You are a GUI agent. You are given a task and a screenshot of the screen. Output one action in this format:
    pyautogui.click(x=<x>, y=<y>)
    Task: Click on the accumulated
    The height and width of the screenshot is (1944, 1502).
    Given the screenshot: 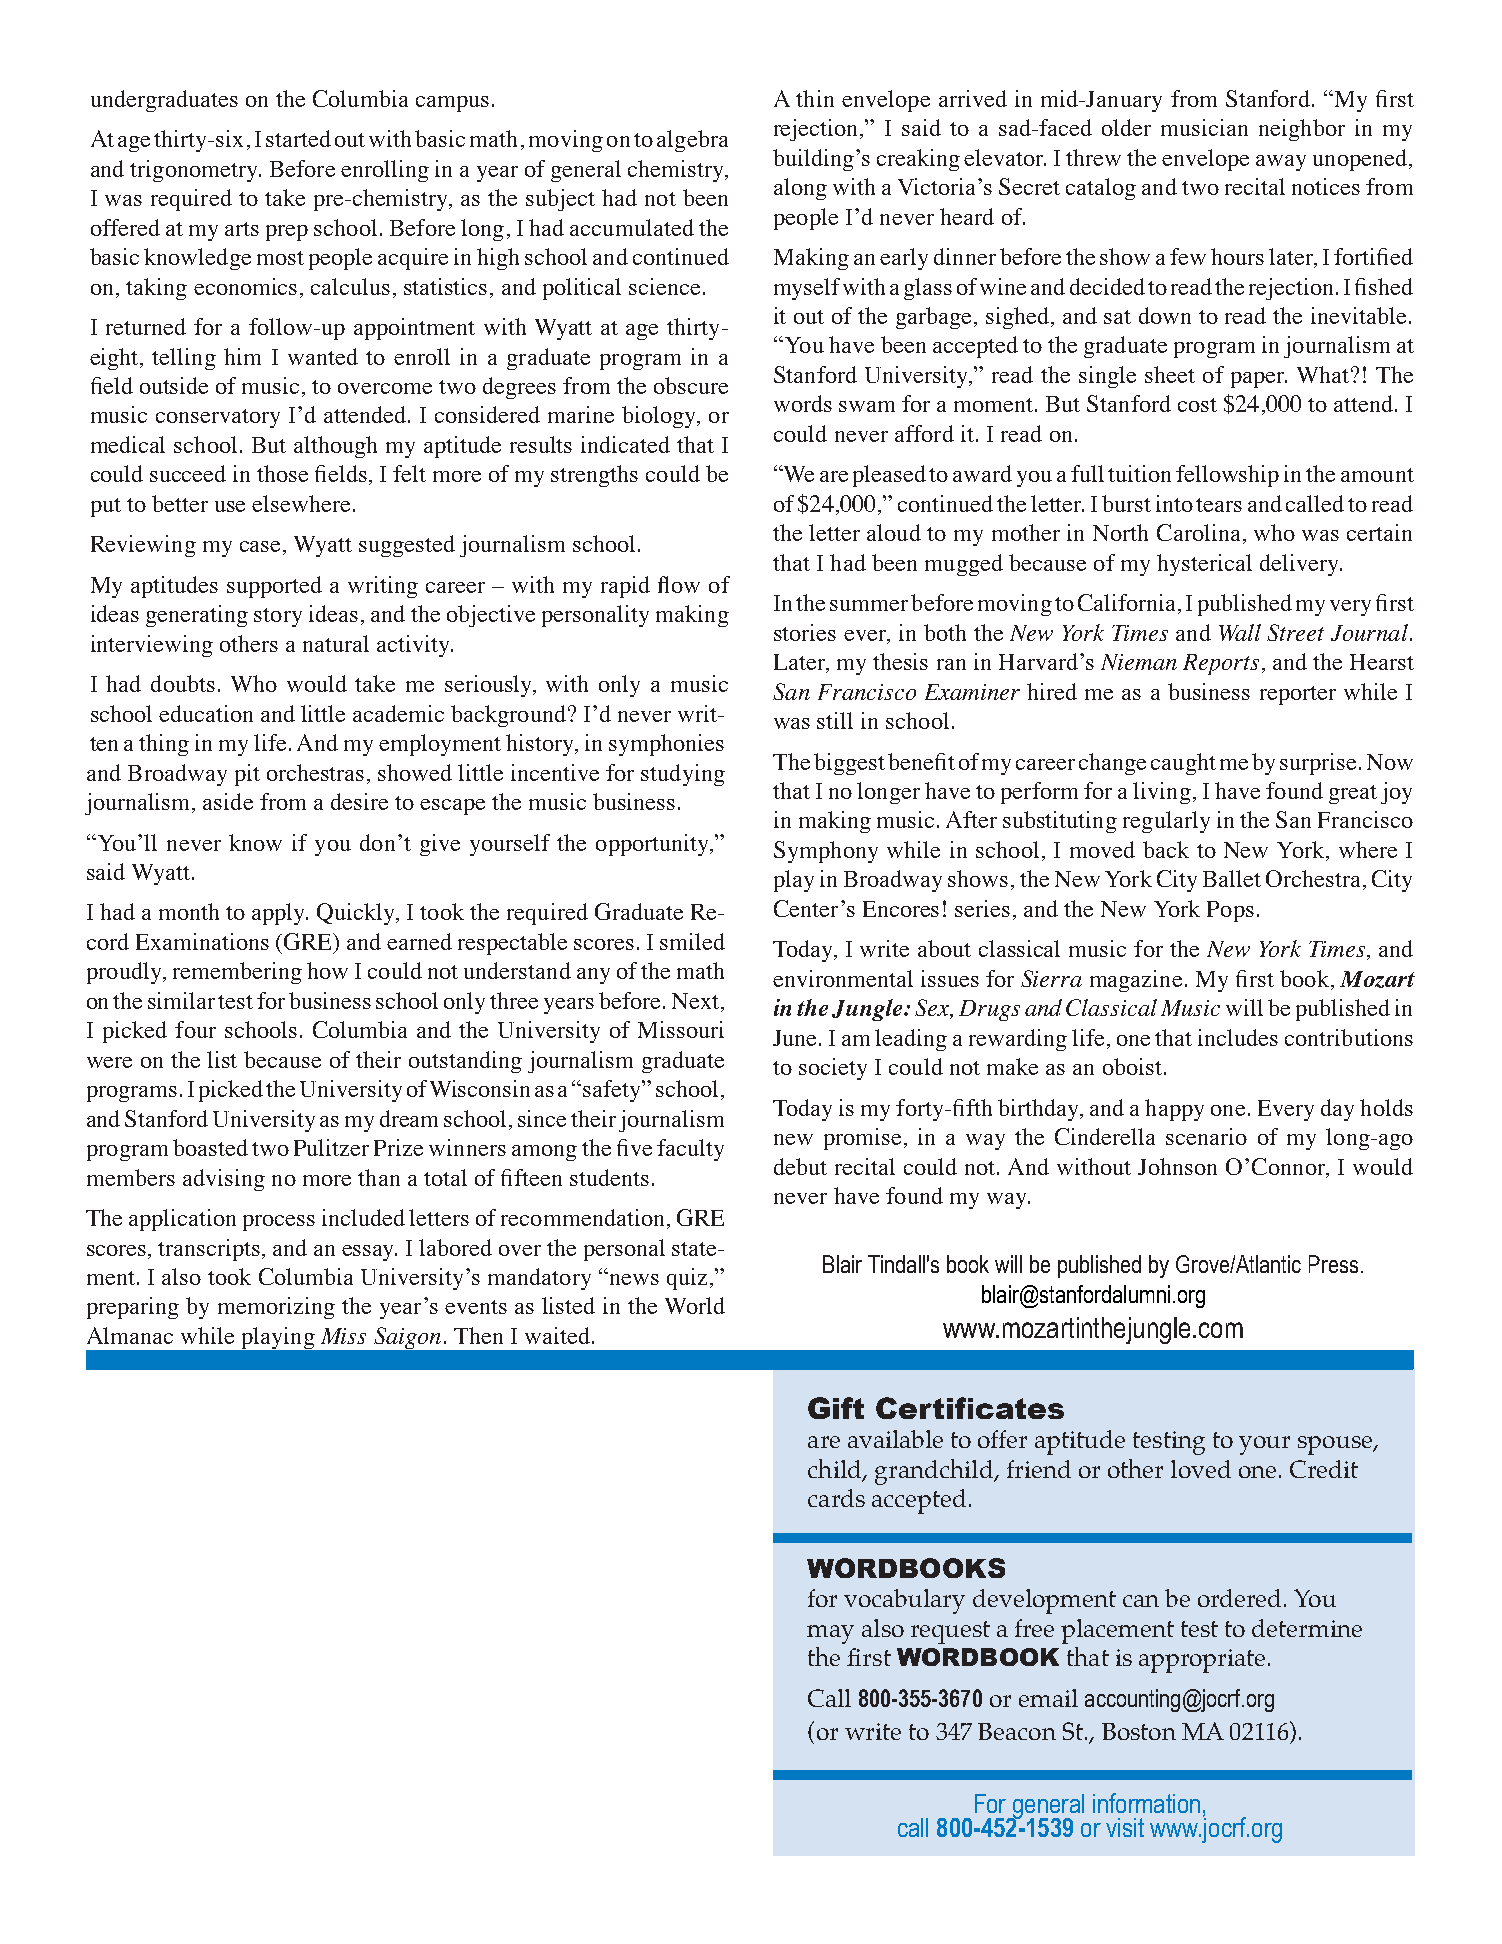 What is the action you would take?
    pyautogui.click(x=632, y=227)
